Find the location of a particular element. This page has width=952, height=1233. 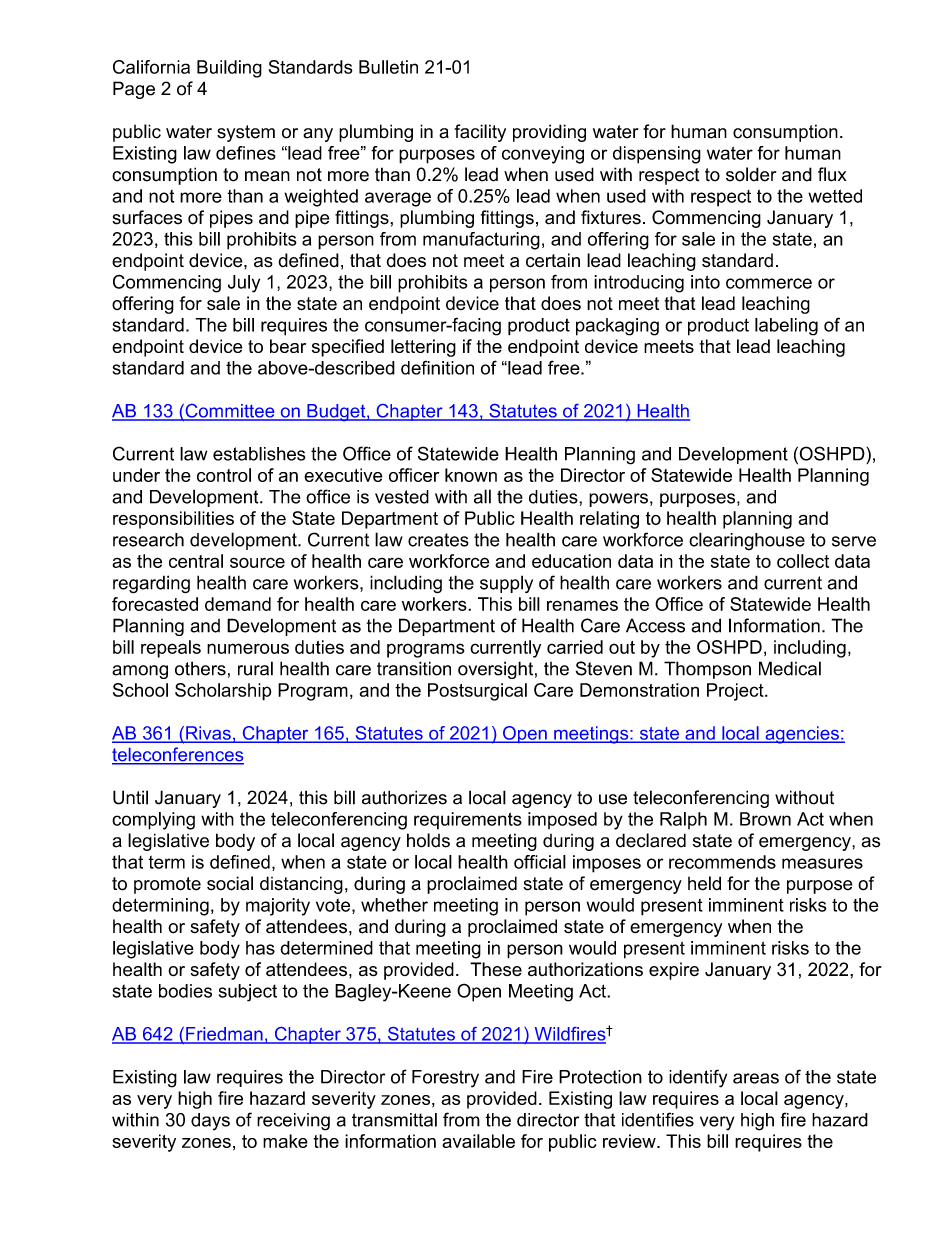

Building is located at coordinates (229, 69).
